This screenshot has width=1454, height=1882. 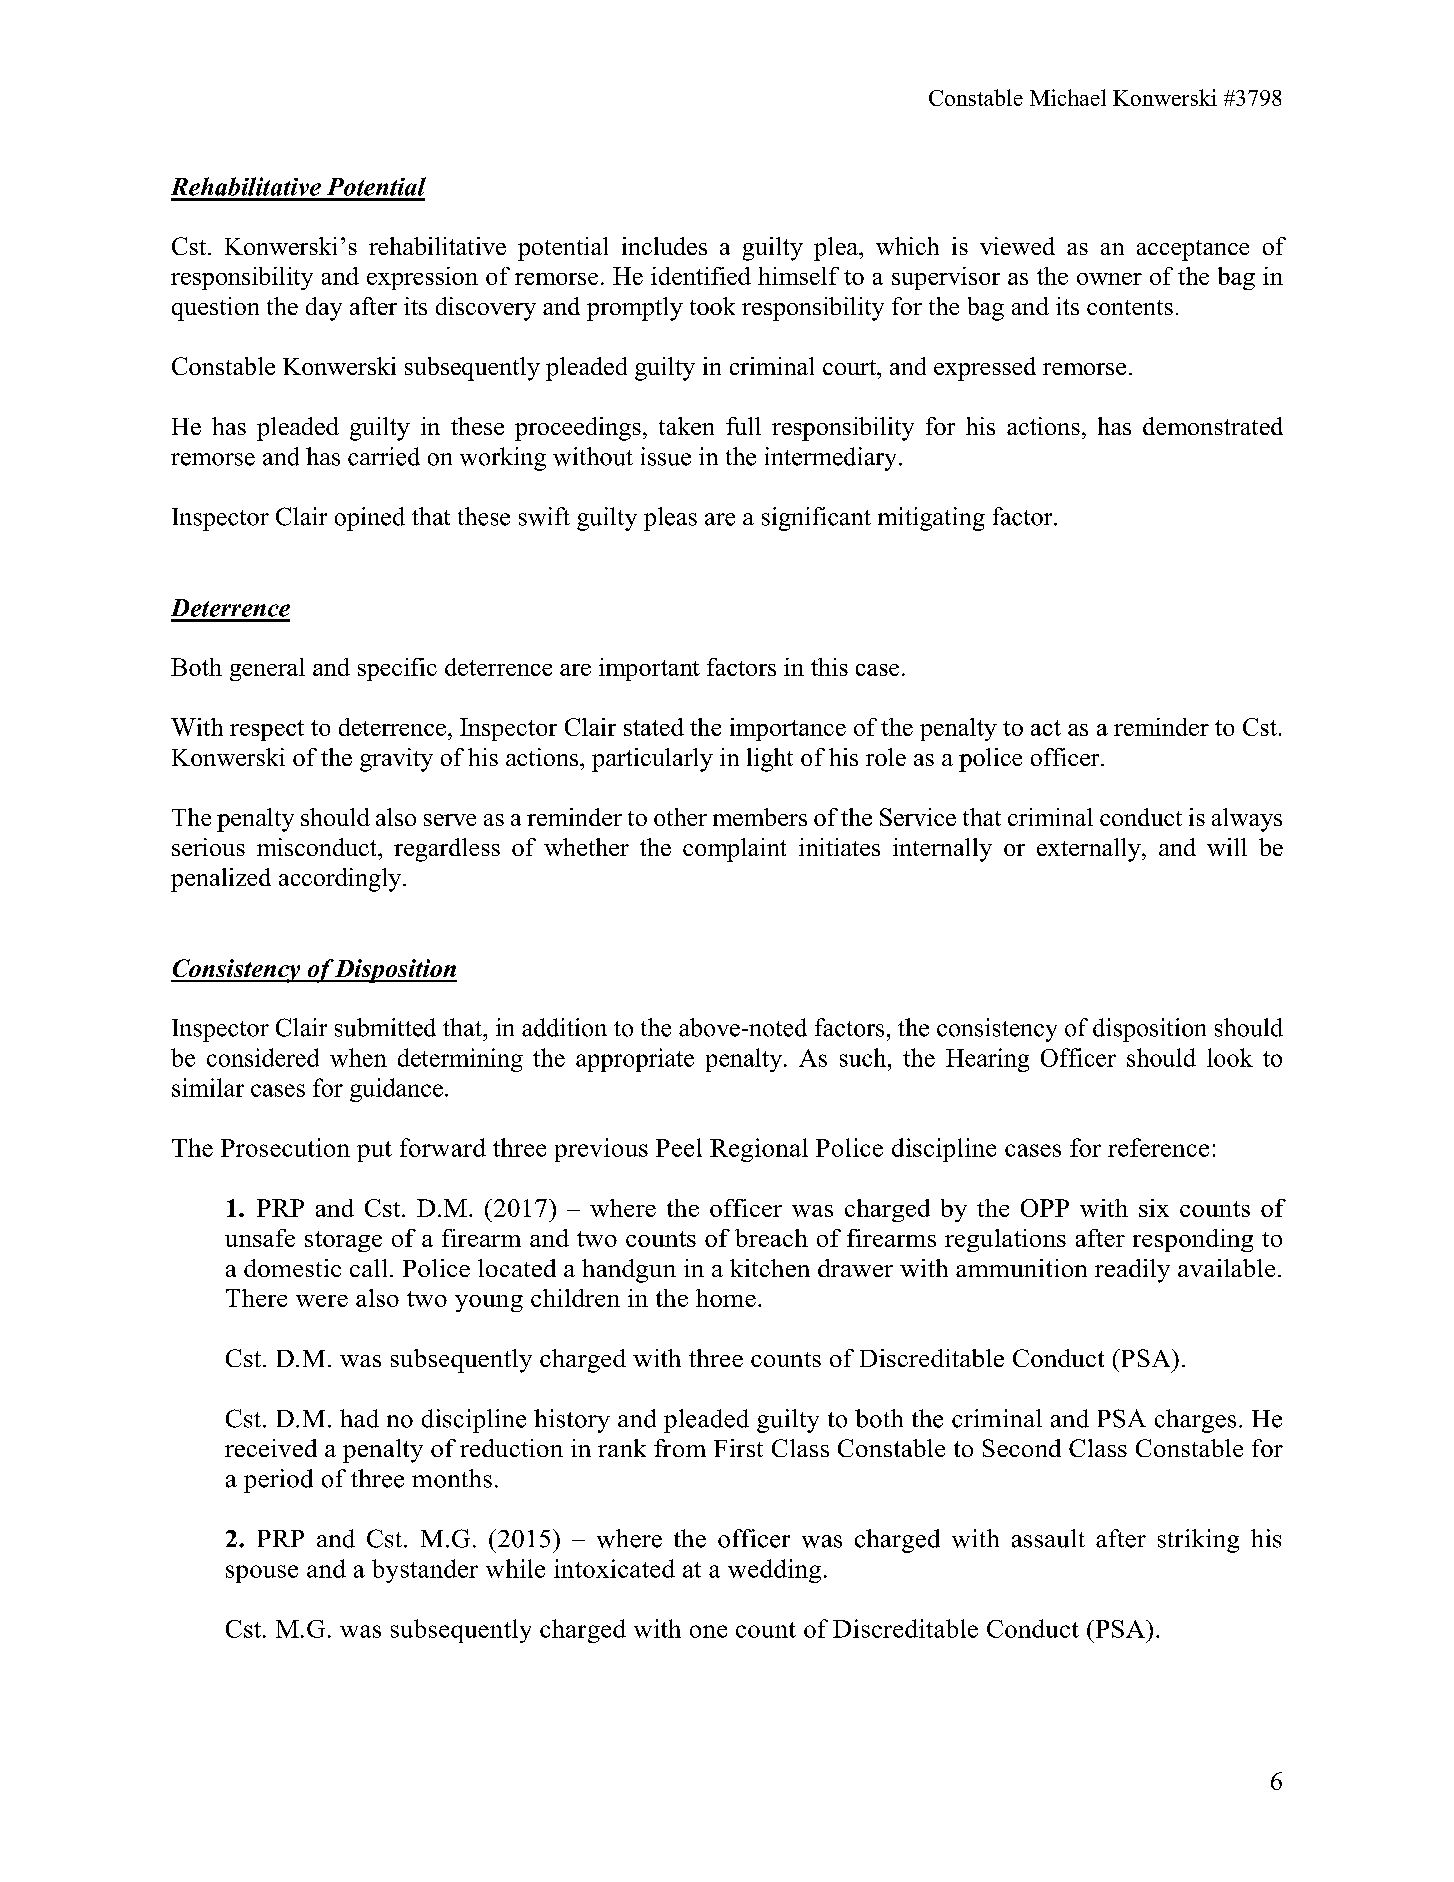 What do you see at coordinates (1198, 1541) in the screenshot?
I see `striking` at bounding box center [1198, 1541].
